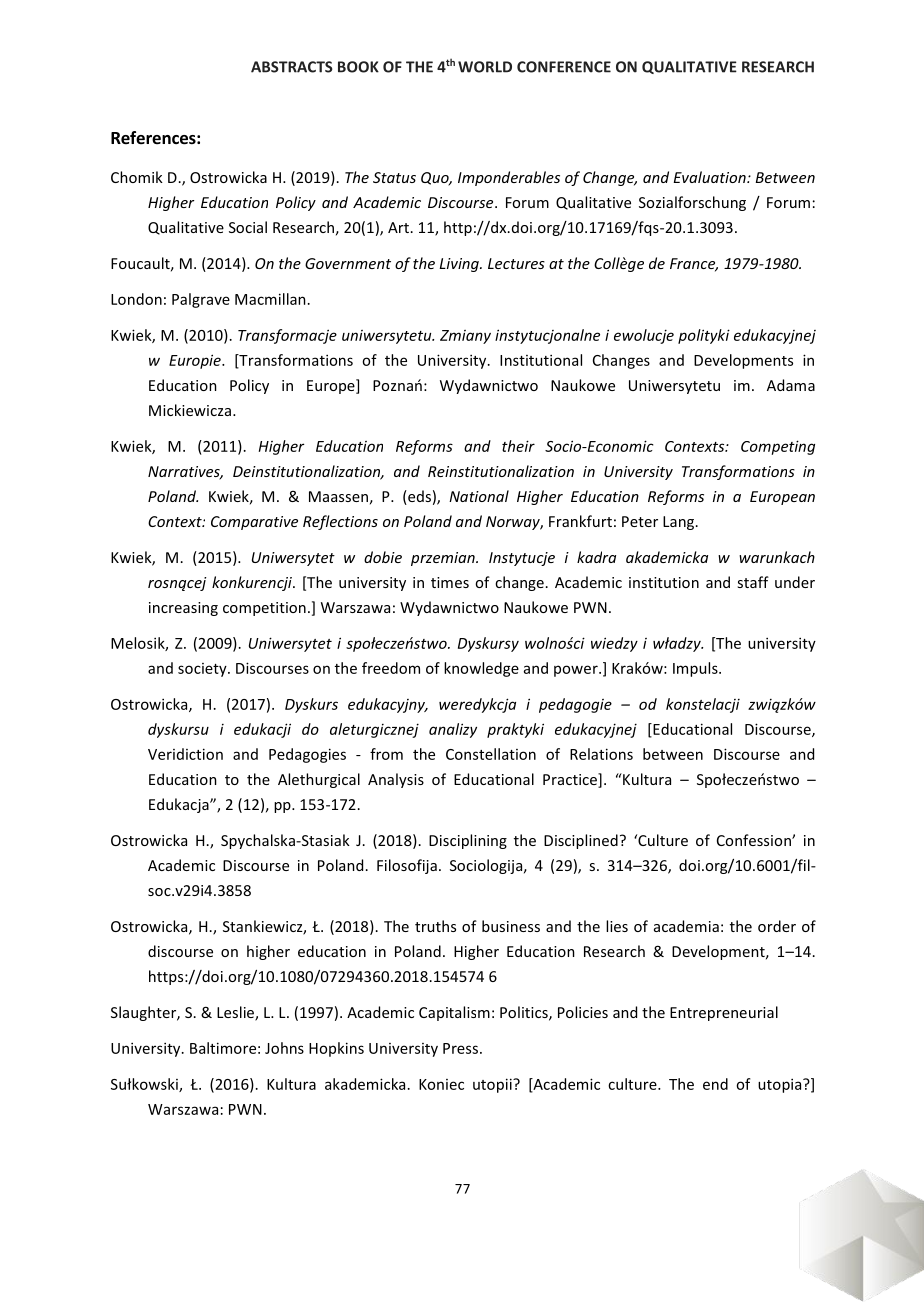 This image has height=1308, width=924. What do you see at coordinates (564, 67) in the image?
I see `CONFERENCE` at bounding box center [564, 67].
